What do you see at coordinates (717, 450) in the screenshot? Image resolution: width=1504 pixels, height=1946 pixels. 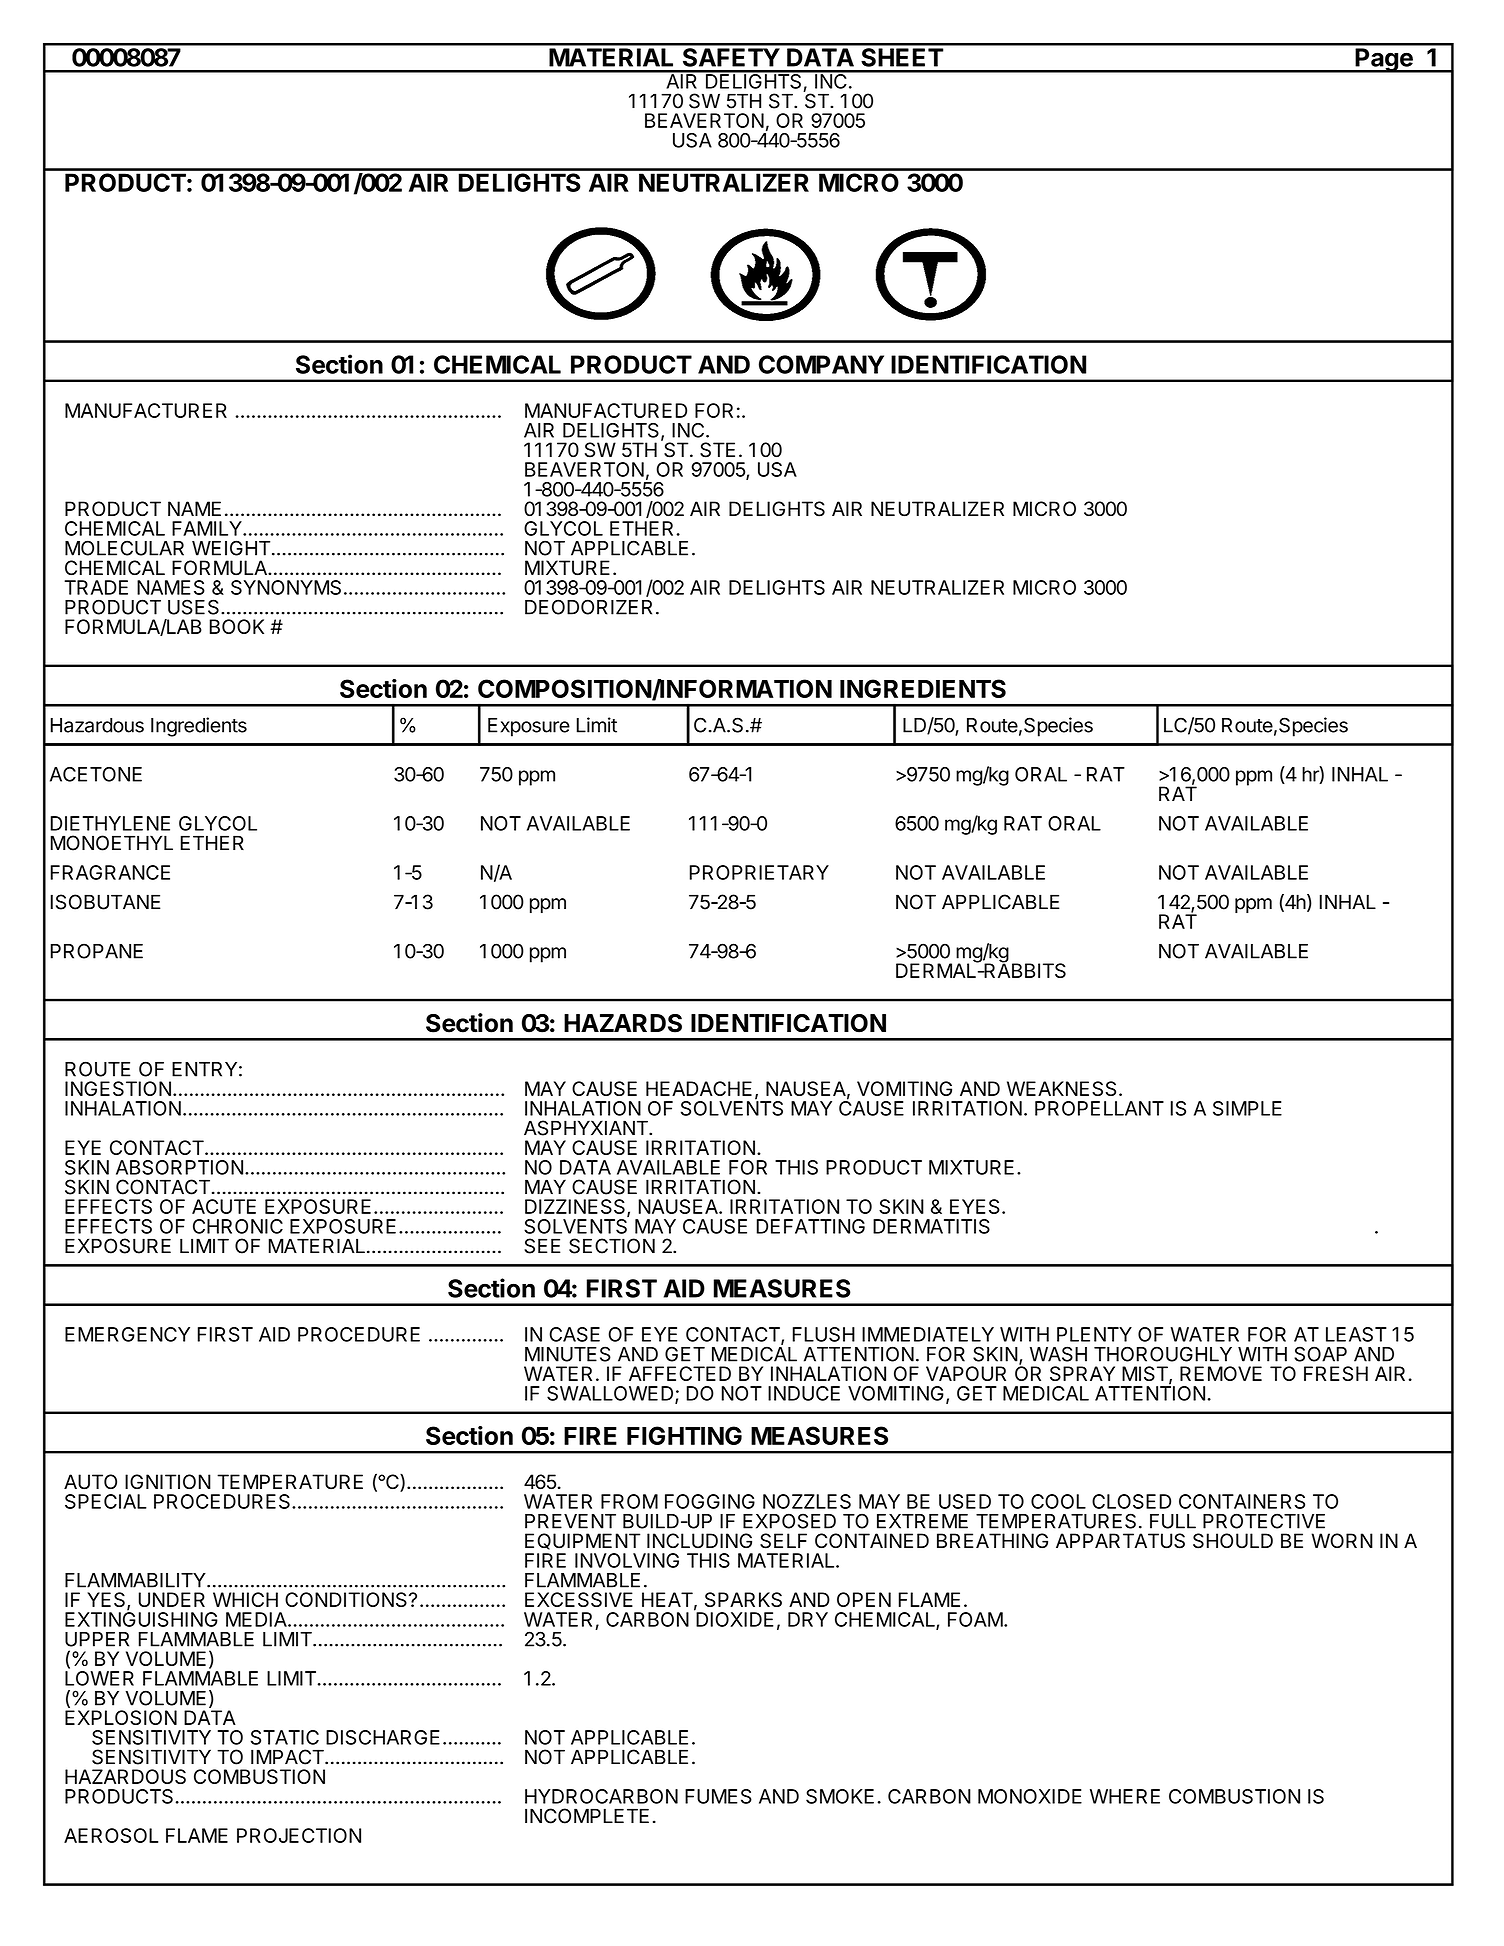 I see `STE` at bounding box center [717, 450].
